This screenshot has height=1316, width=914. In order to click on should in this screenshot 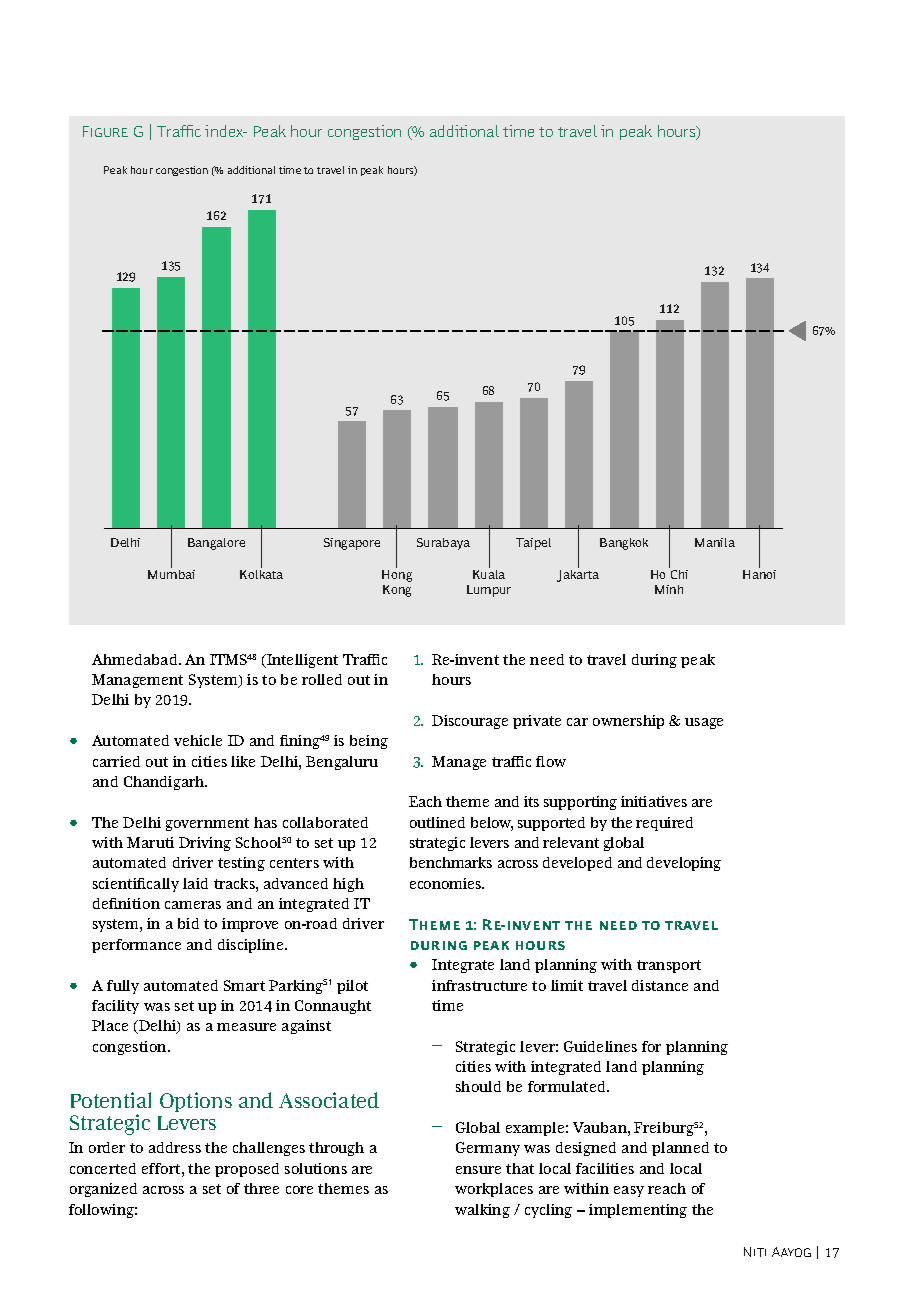, I will do `click(478, 1086)`.
